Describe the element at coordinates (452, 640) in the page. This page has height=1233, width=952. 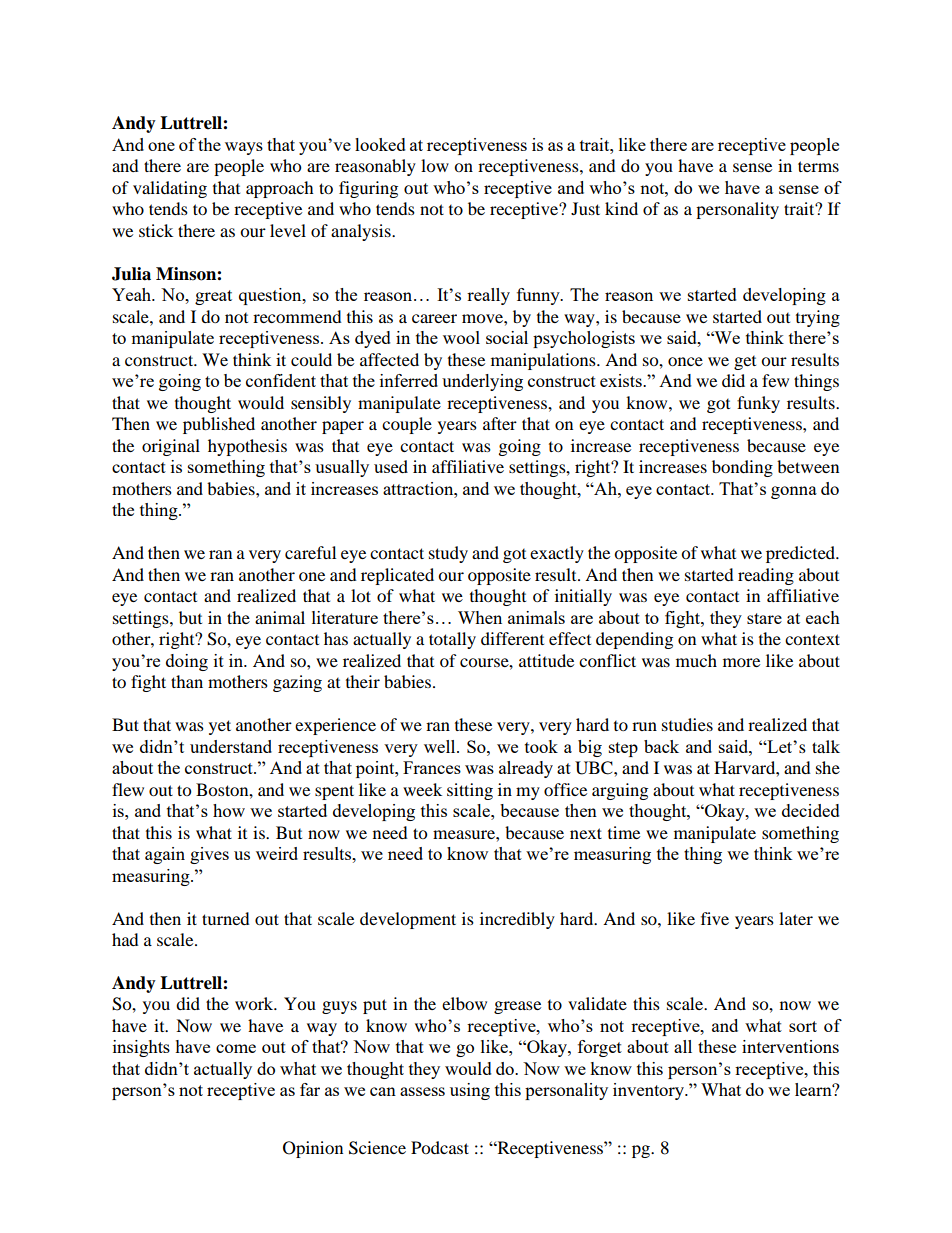
I see `totally` at that location.
